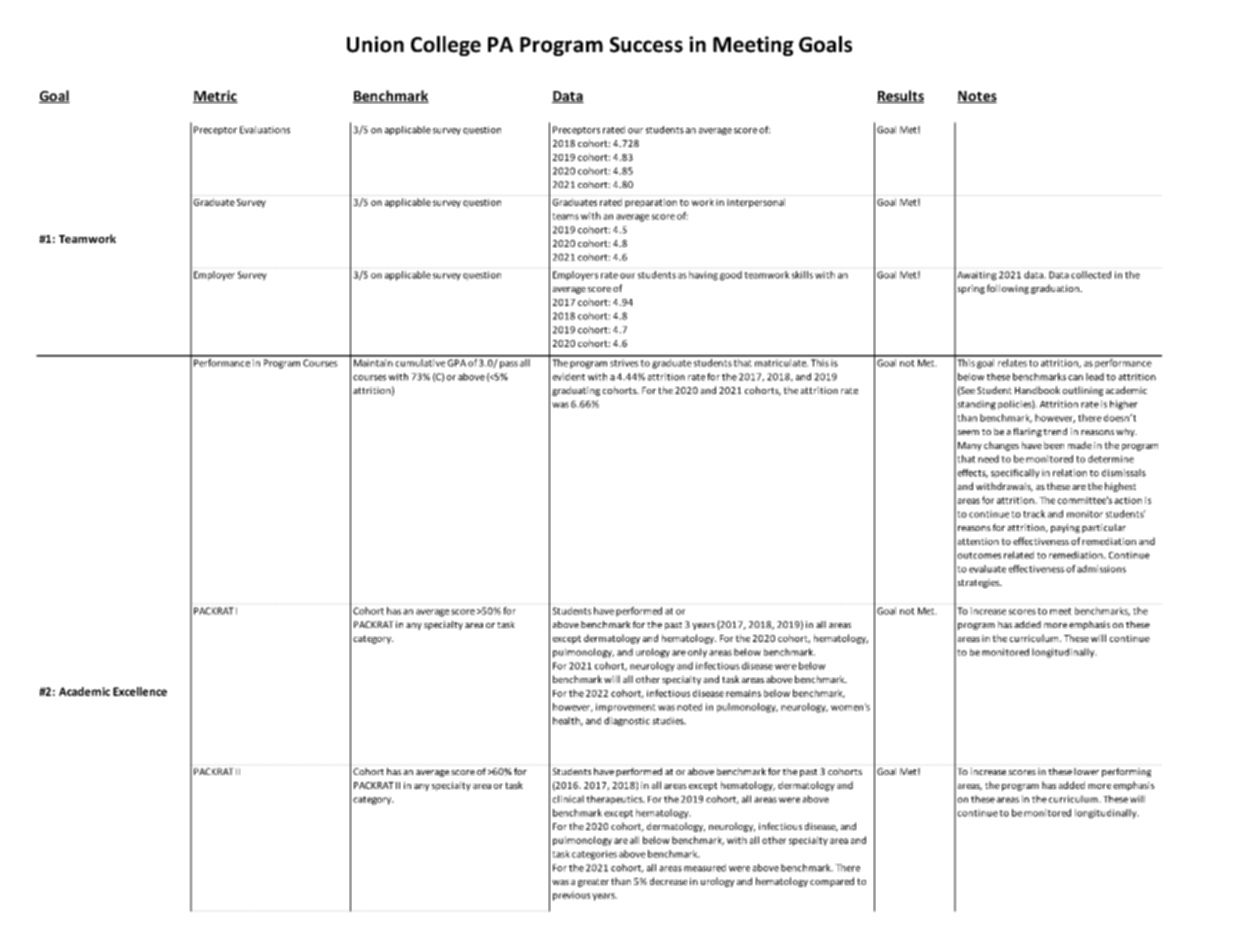 The image size is (1233, 952). I want to click on previous, so click(572, 896).
